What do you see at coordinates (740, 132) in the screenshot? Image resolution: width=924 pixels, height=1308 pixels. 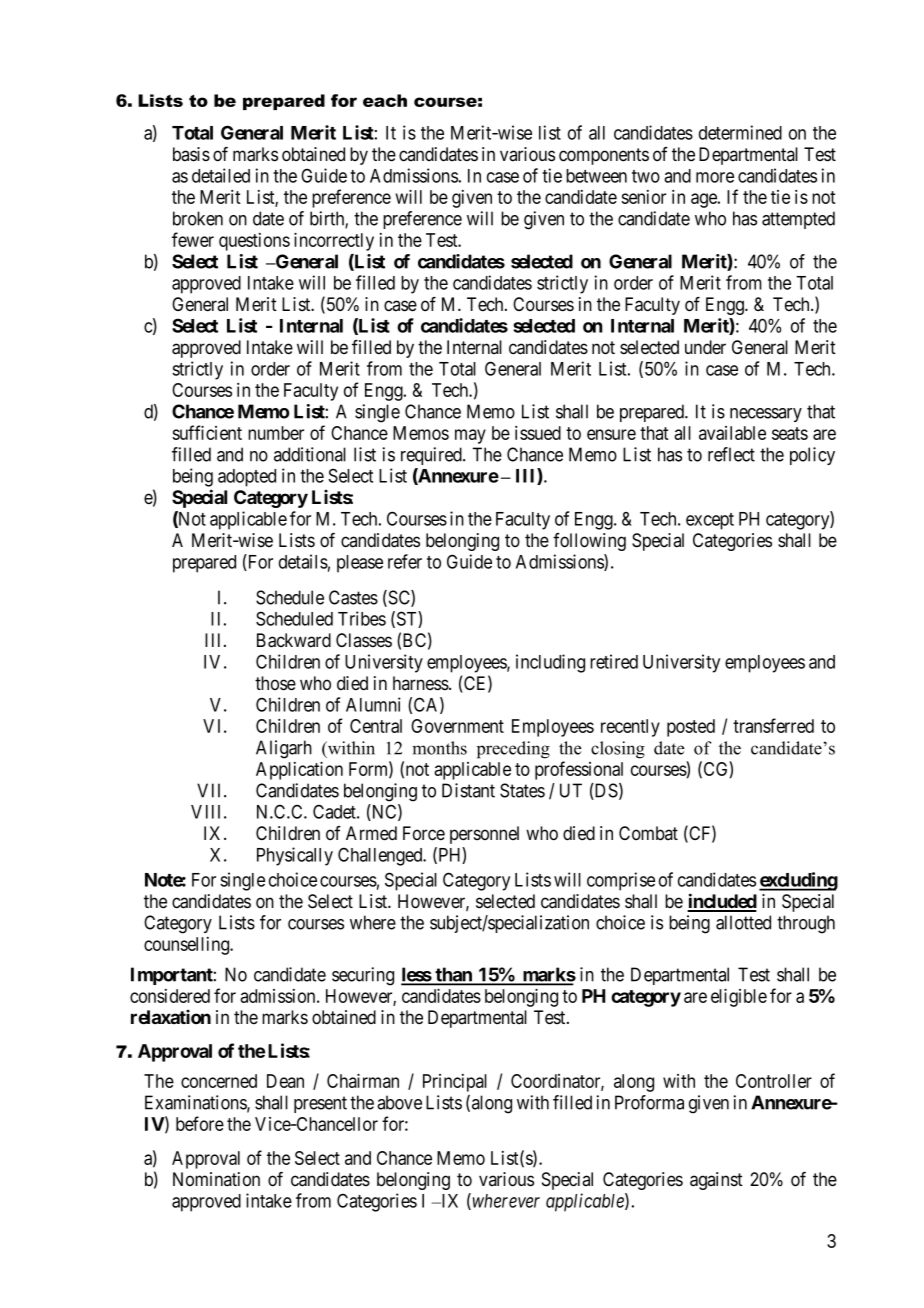 I see `determined` at bounding box center [740, 132].
